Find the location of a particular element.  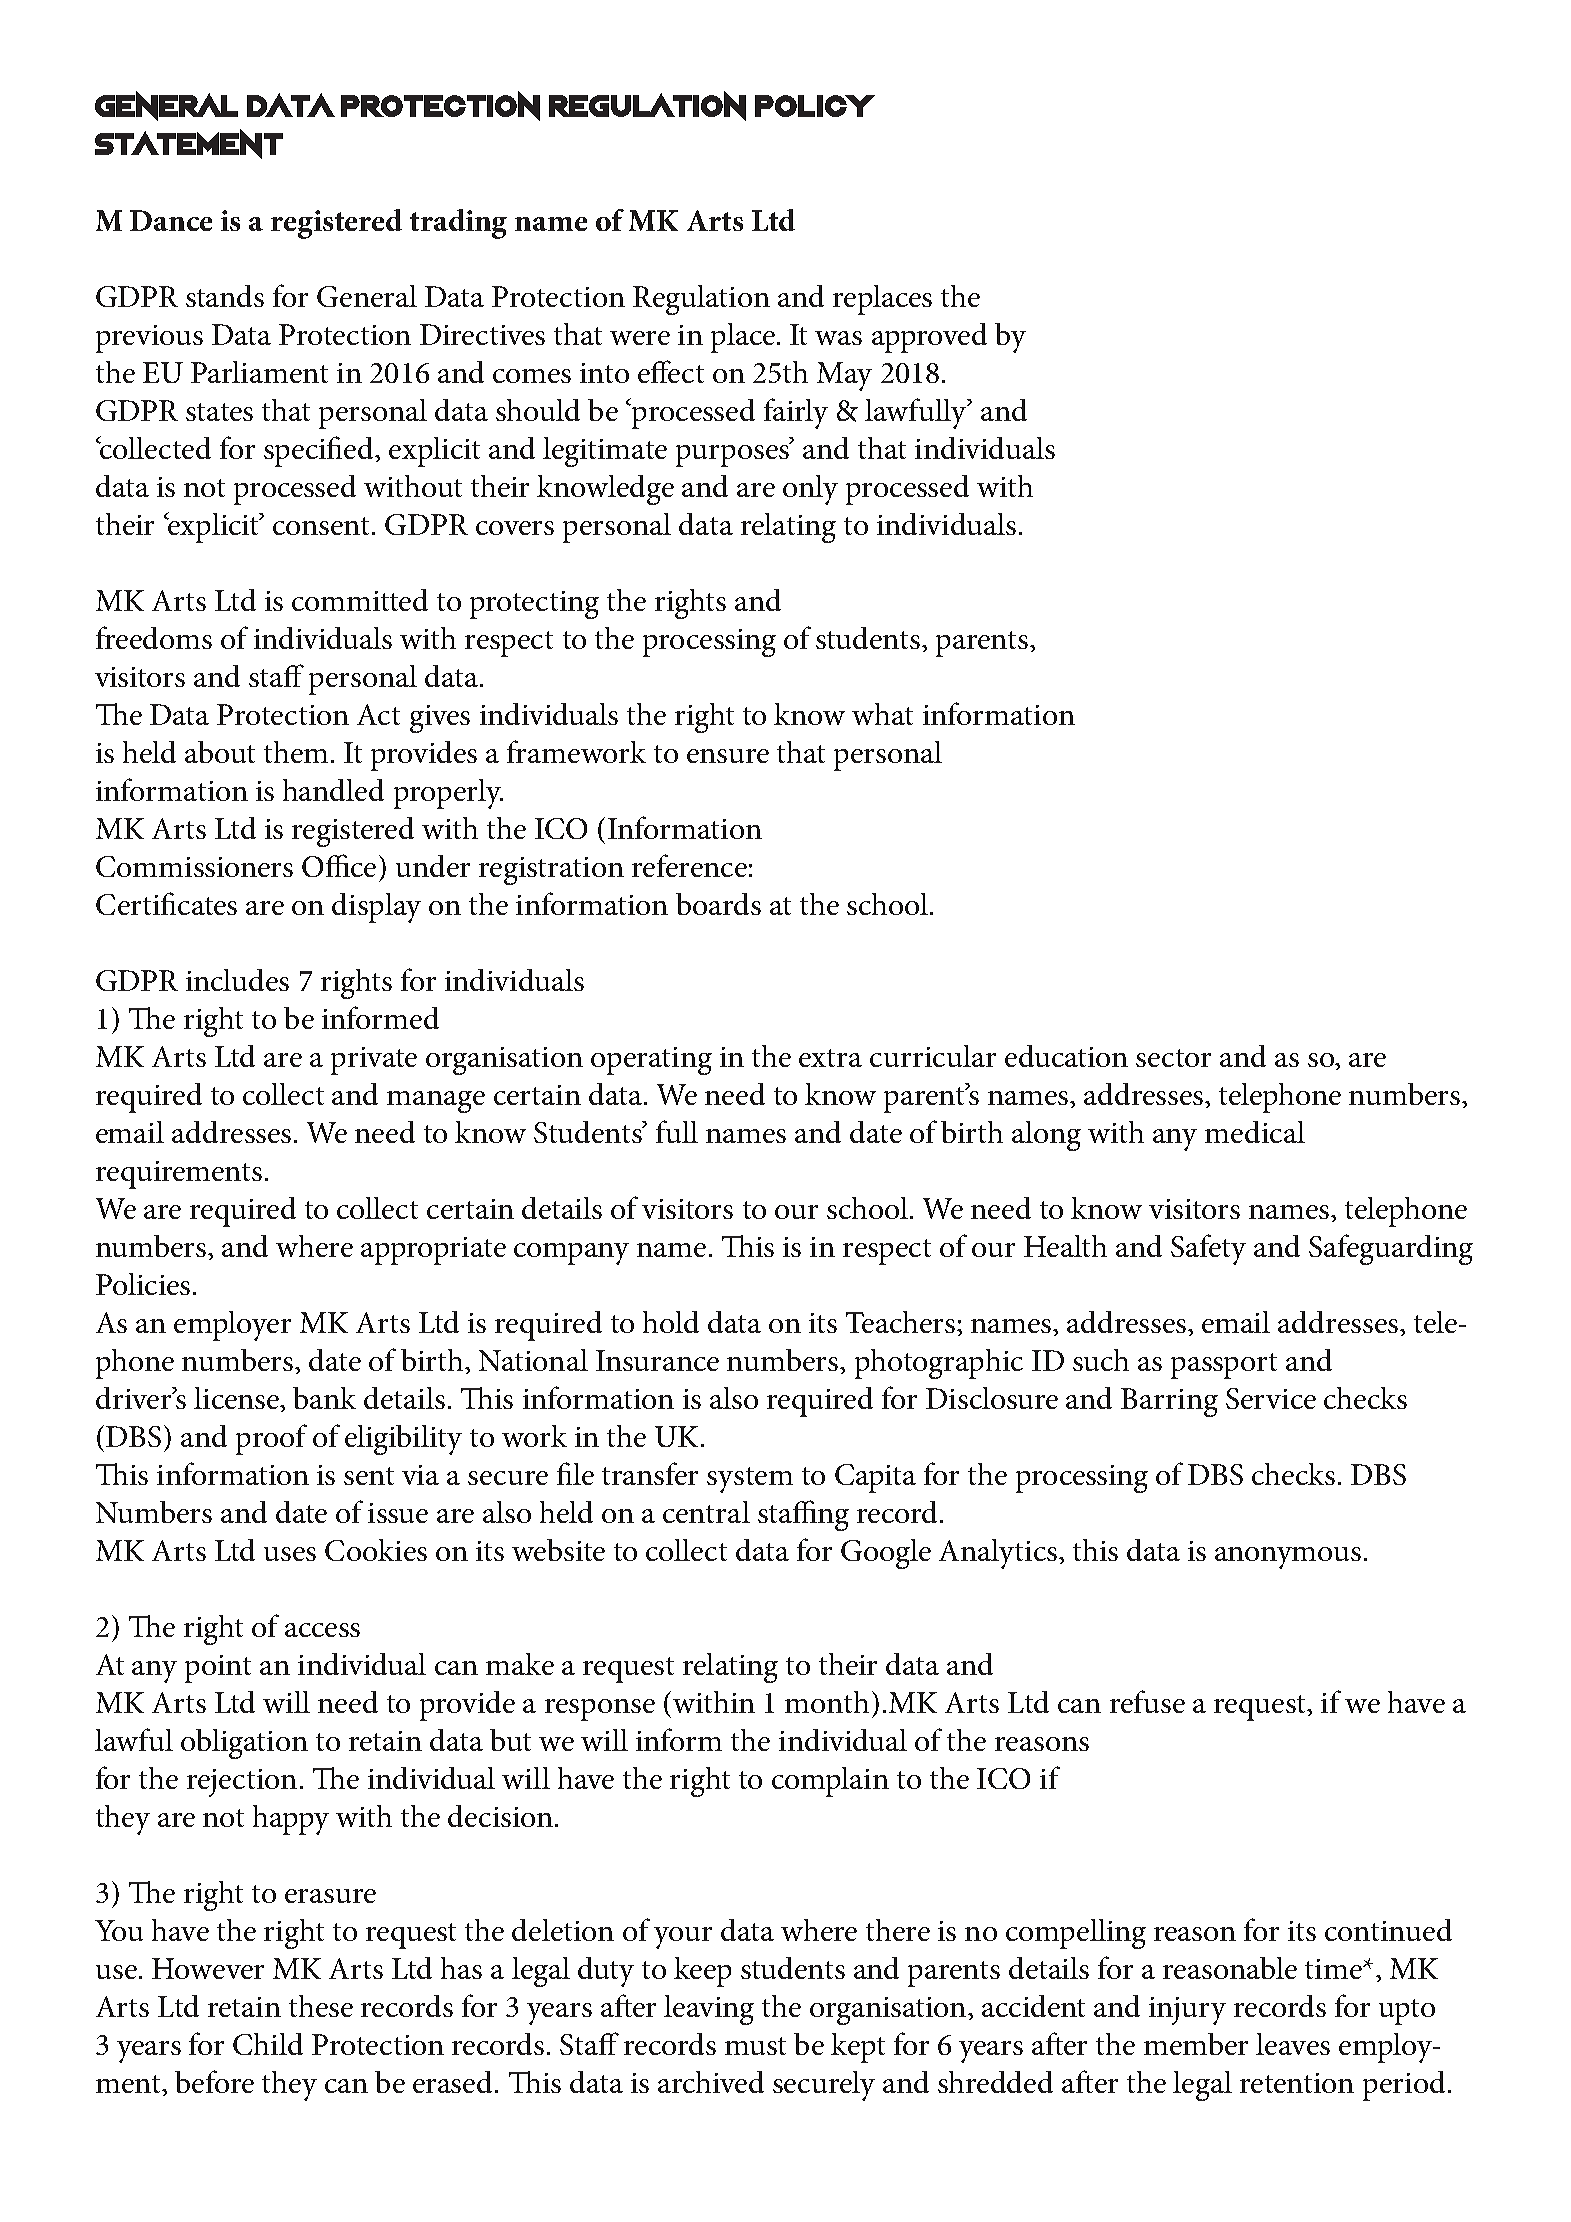

Policy is located at coordinates (815, 106).
